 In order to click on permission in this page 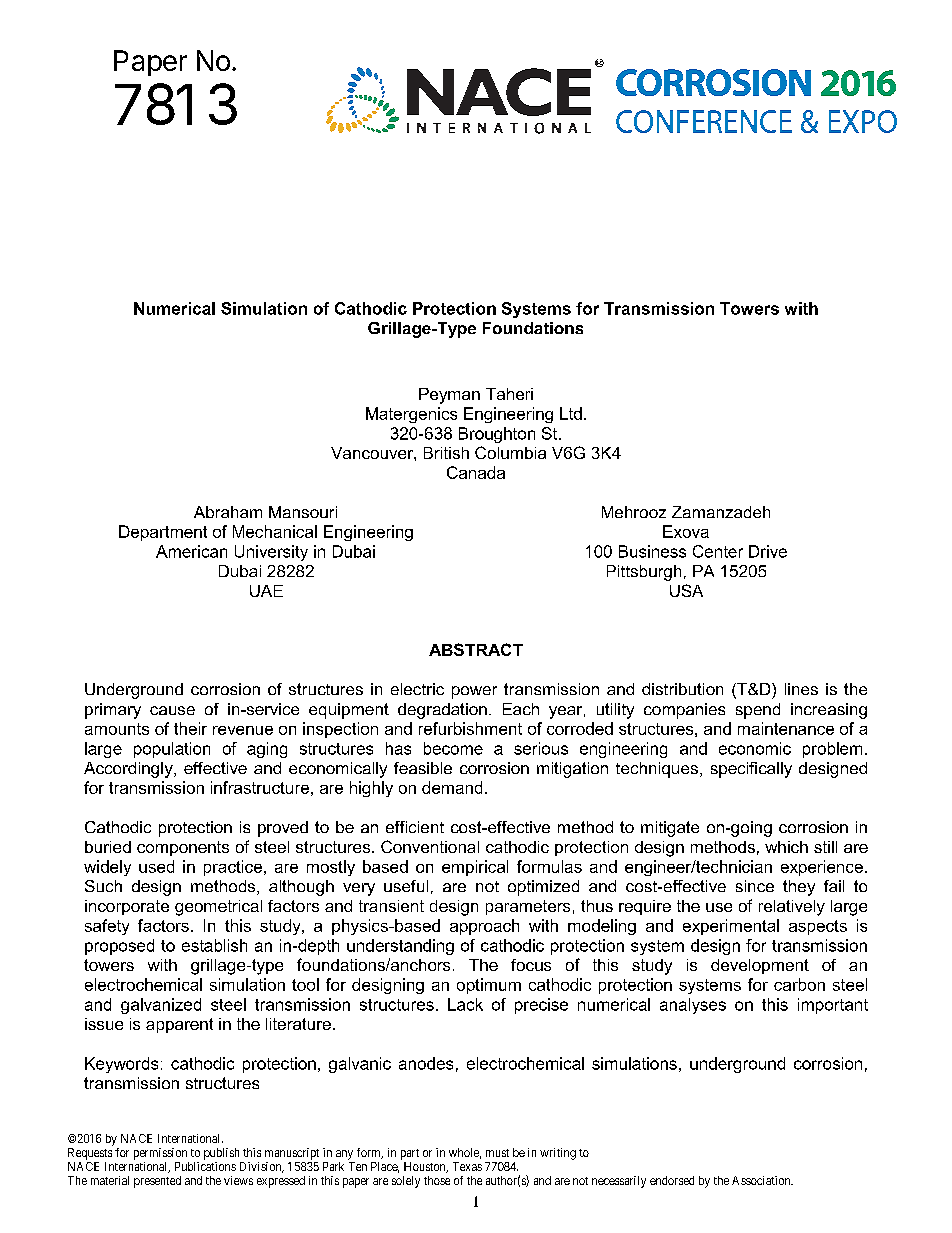, I will do `click(160, 1154)`.
